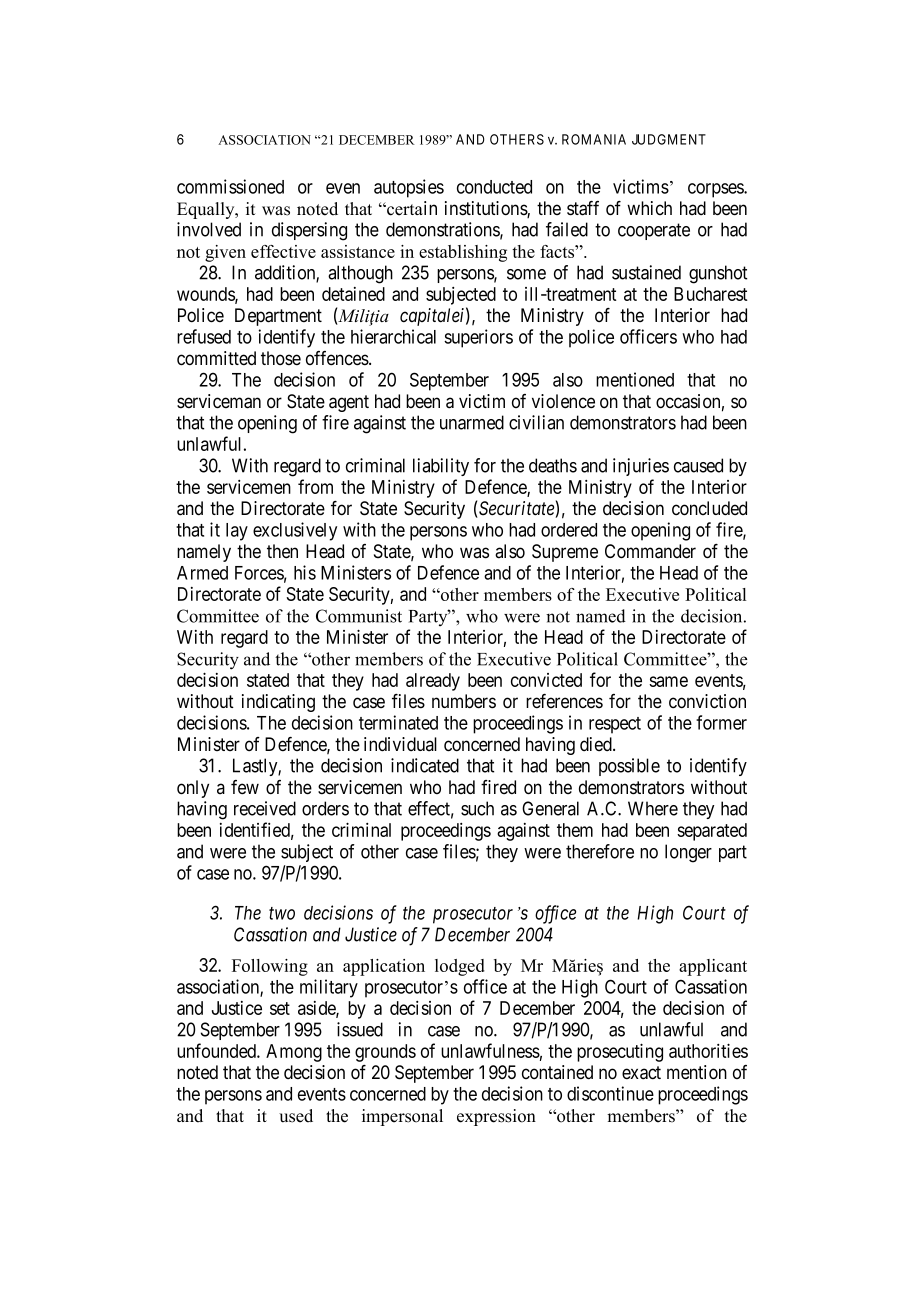 This document has width=924, height=1308. I want to click on JUDGMENT, so click(669, 139).
